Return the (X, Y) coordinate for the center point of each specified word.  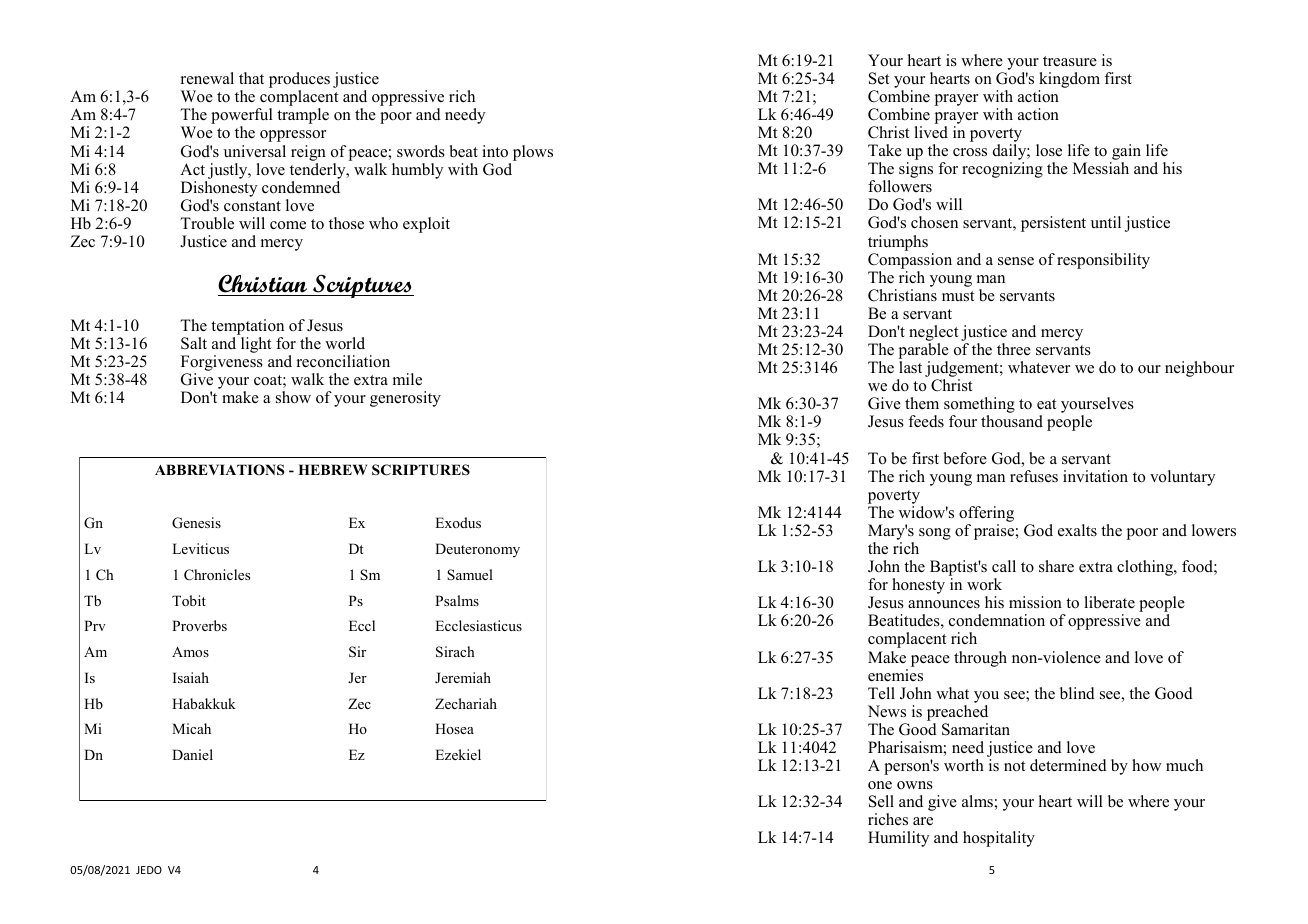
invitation (1095, 476)
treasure (1070, 61)
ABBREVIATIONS (219, 470)
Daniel (192, 754)
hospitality (999, 839)
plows (533, 153)
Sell (881, 801)
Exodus (458, 522)
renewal (207, 78)
